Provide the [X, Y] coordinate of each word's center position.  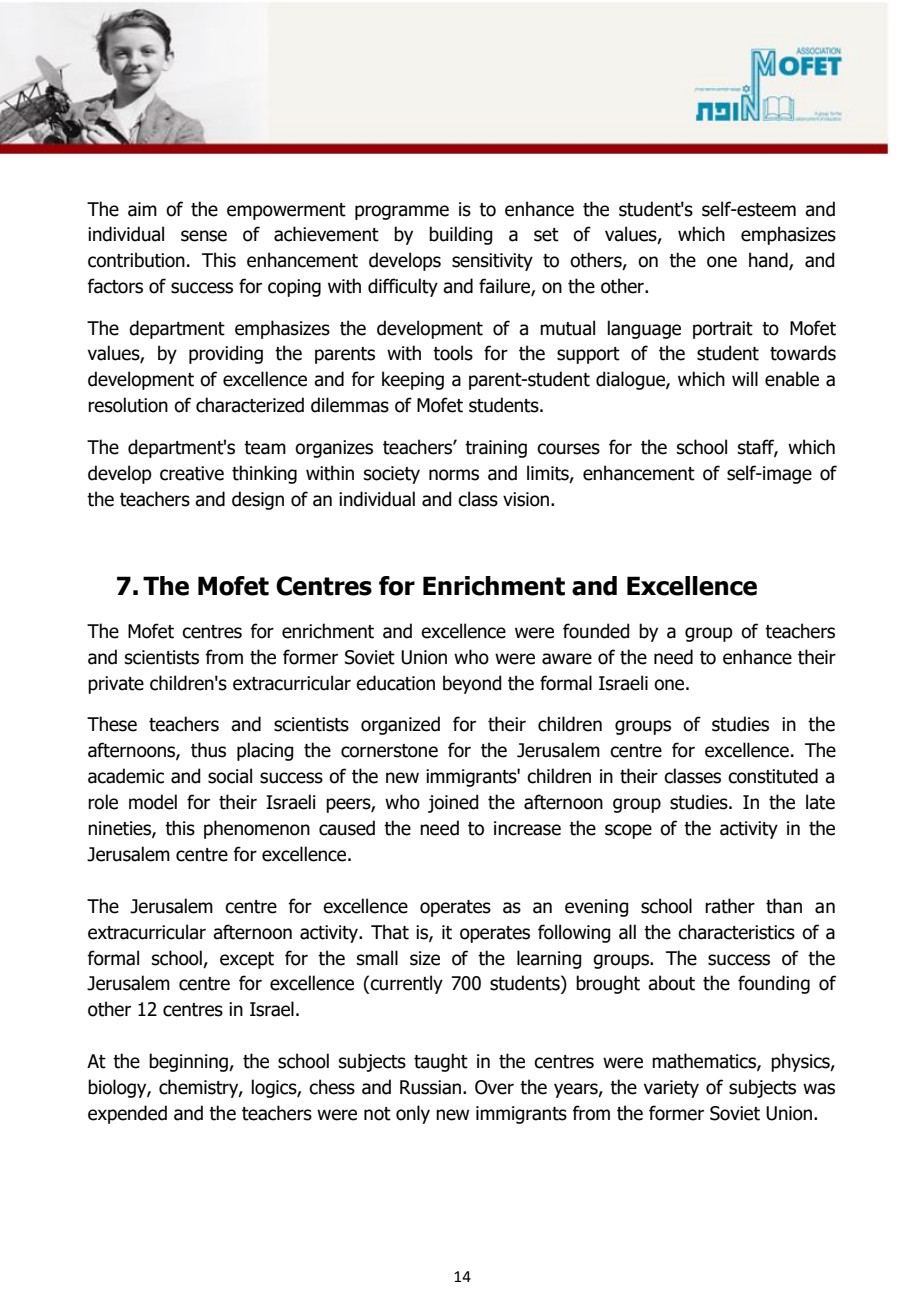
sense [204, 236]
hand [769, 261]
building [460, 235]
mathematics [705, 1062]
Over [494, 1087]
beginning [189, 1062]
